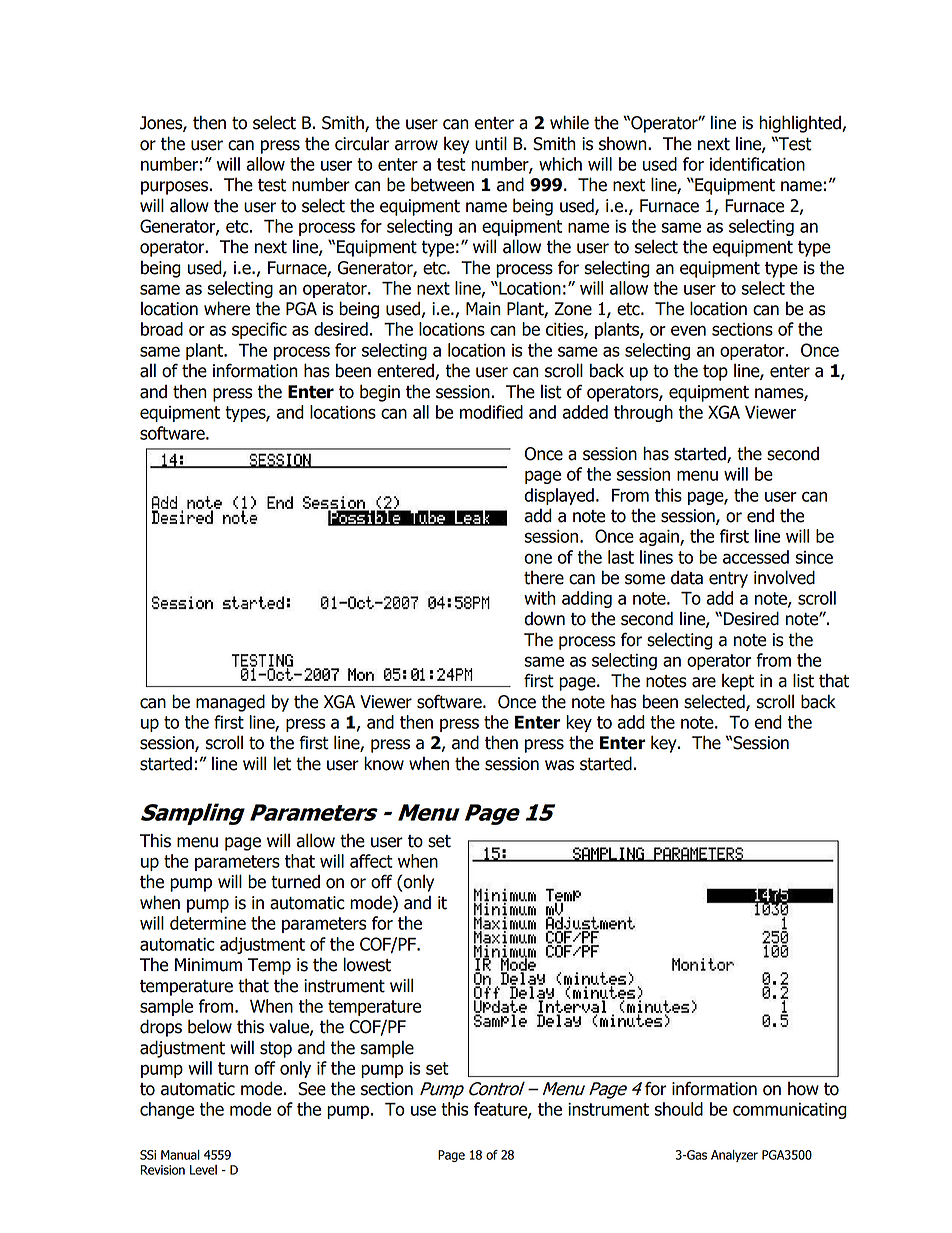 The width and height of the image is (952, 1233). What do you see at coordinates (203, 1170) in the image?
I see `Level` at bounding box center [203, 1170].
